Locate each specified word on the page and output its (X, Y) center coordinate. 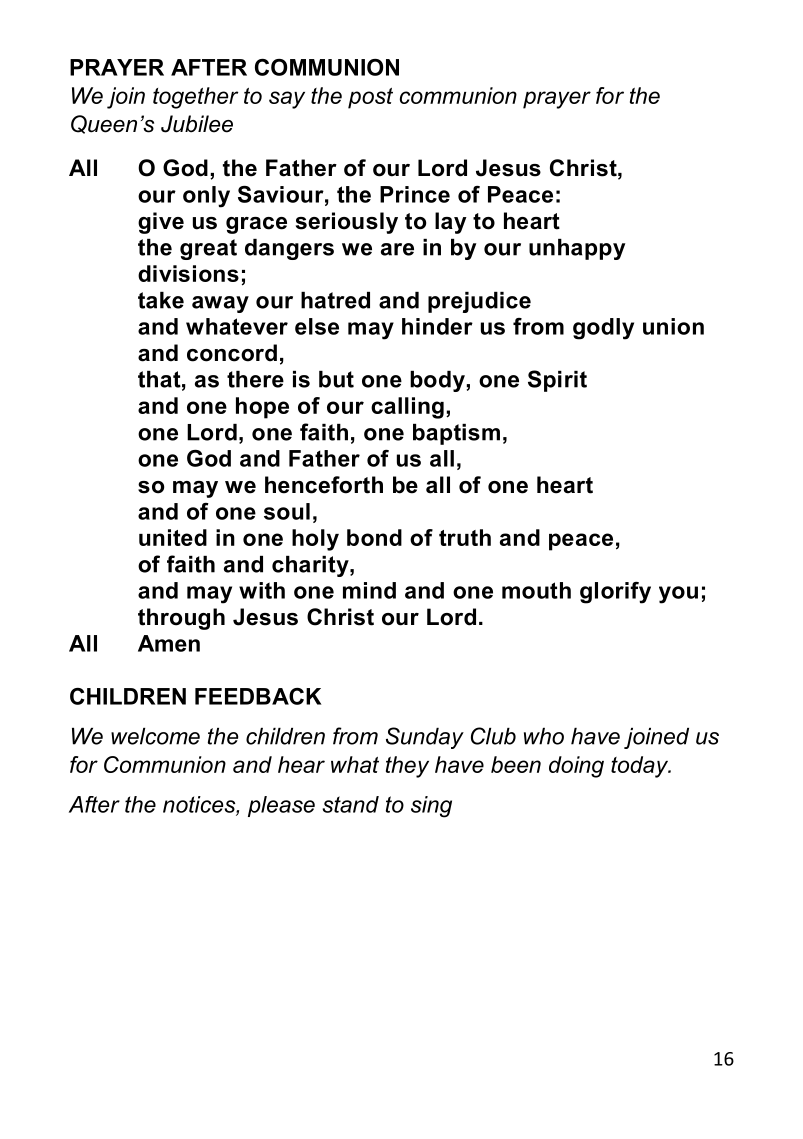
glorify (615, 593)
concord (232, 353)
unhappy (577, 249)
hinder (437, 326)
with (262, 590)
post (370, 98)
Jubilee (197, 124)
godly (603, 329)
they (407, 767)
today (641, 767)
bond (374, 537)
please (281, 806)
